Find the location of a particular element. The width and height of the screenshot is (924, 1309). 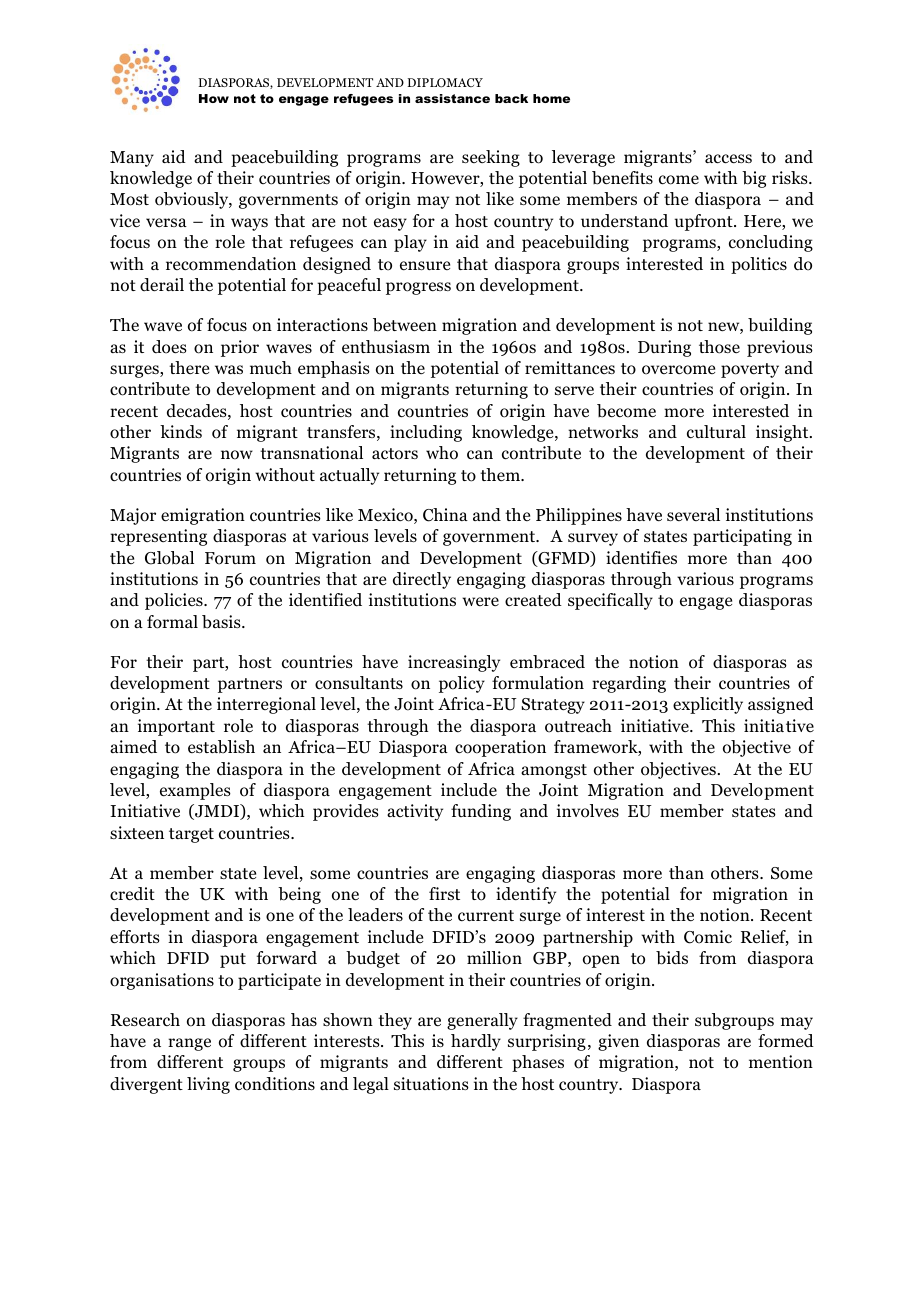

assistance is located at coordinates (452, 98).
